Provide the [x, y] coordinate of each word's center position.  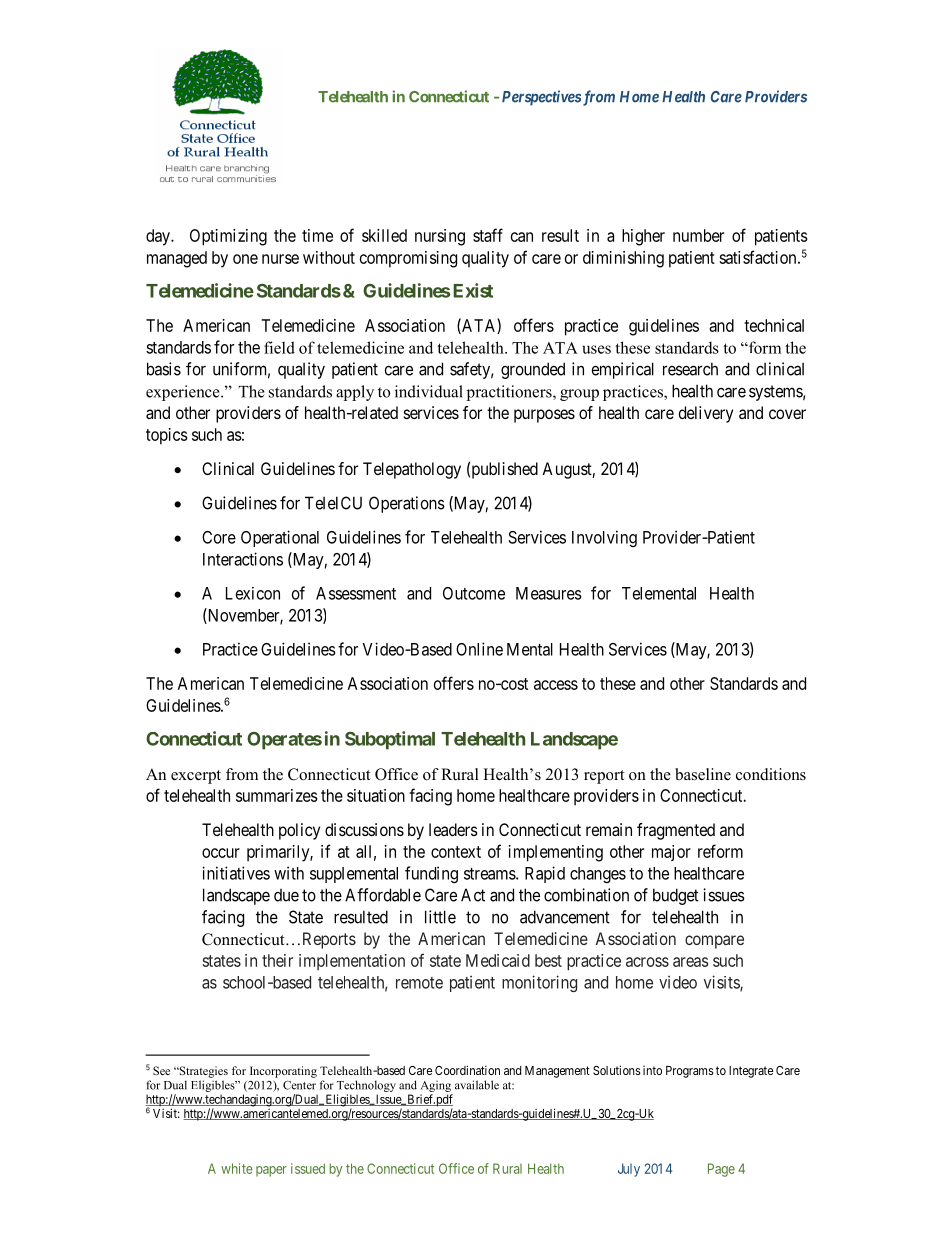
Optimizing [228, 237]
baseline [703, 774]
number [698, 235]
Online [479, 649]
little [440, 917]
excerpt [196, 777]
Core [219, 537]
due [286, 895]
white [237, 1168]
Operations [407, 504]
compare [714, 942]
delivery [706, 414]
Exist [473, 290]
